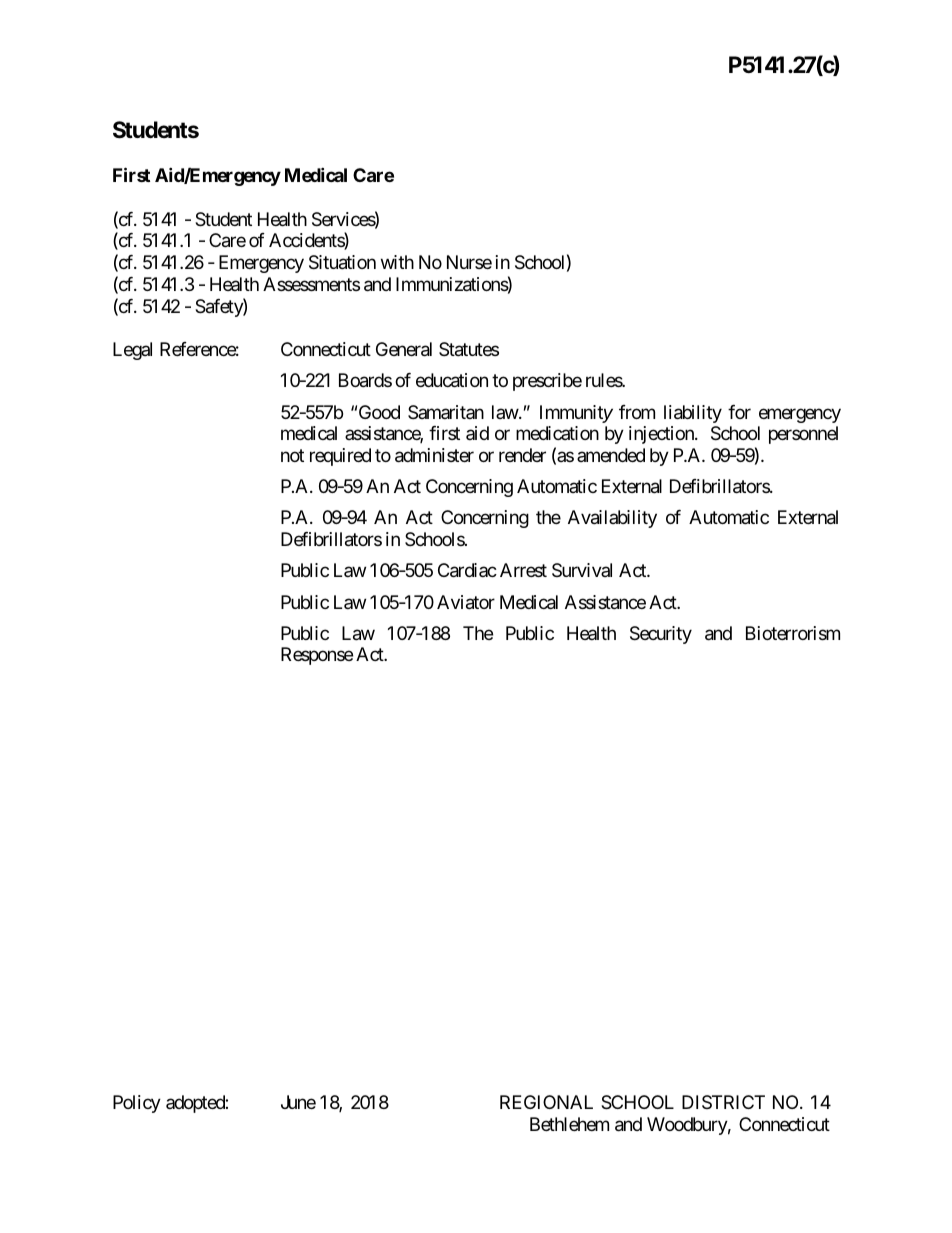 The height and width of the screenshot is (1233, 952). Describe the element at coordinates (292, 455) in the screenshot. I see `not` at that location.
